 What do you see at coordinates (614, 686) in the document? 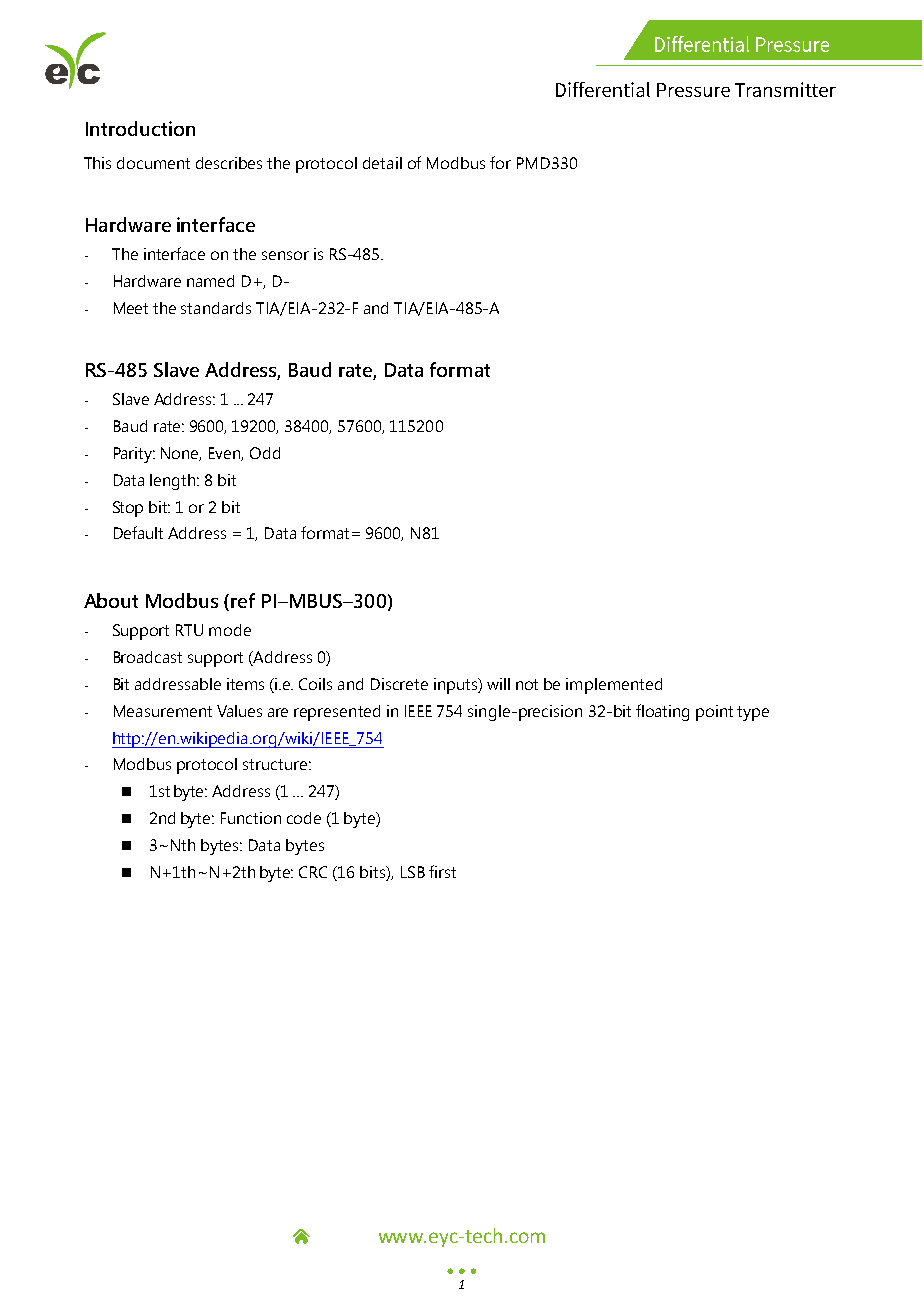
I see `implemented` at bounding box center [614, 686].
